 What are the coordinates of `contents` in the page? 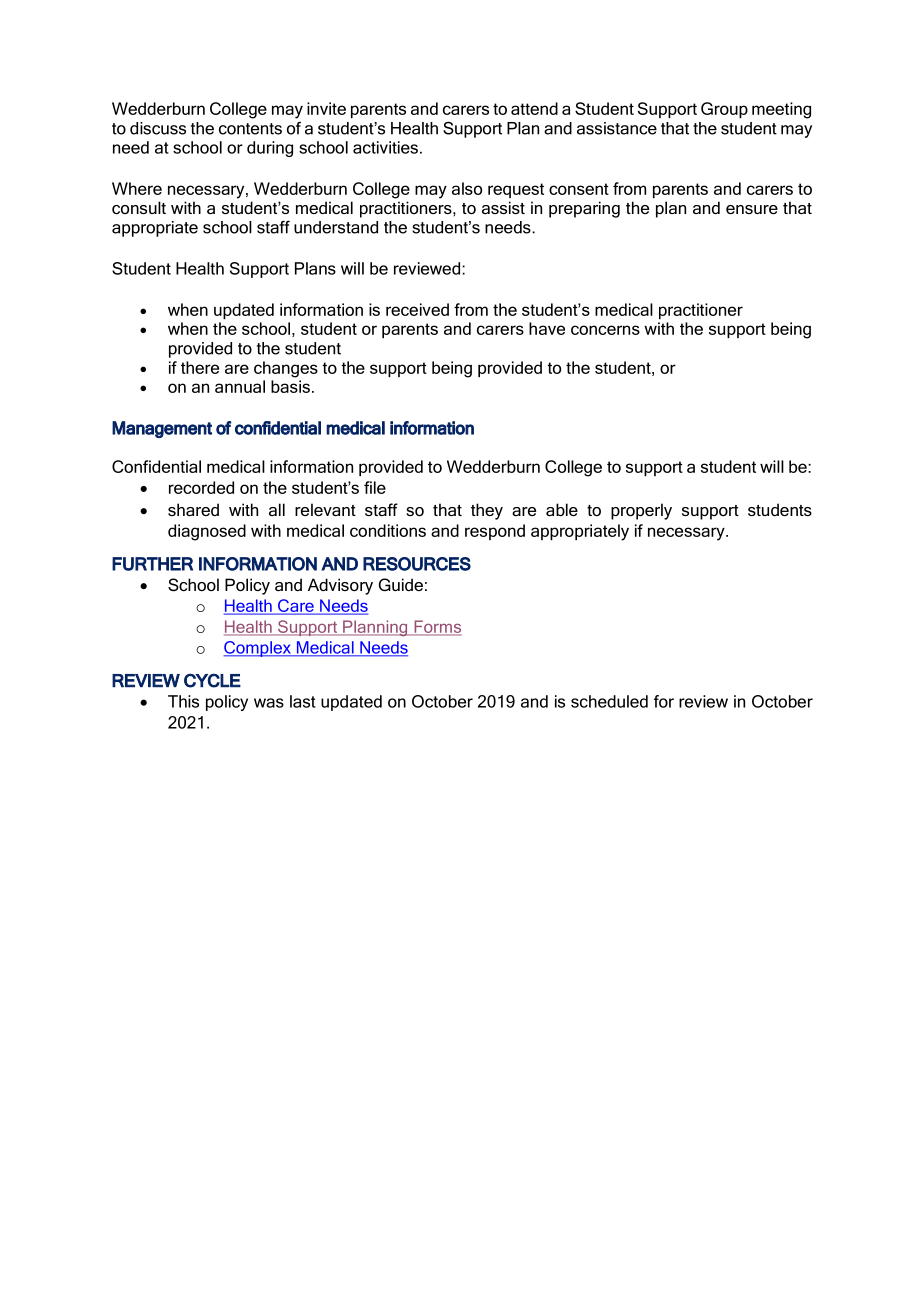 It's located at (250, 129).
